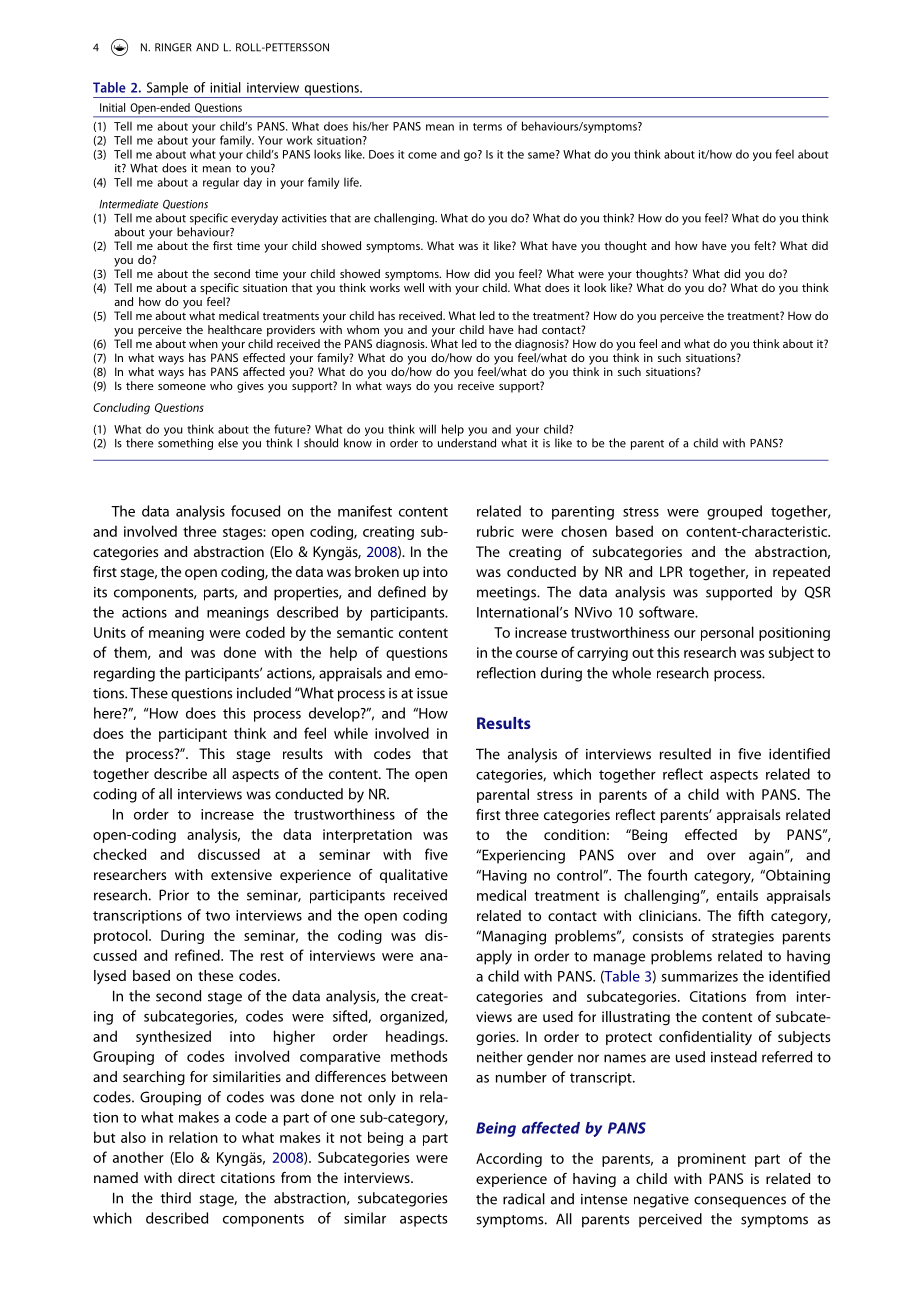  What do you see at coordinates (167, 90) in the image?
I see `Sample` at bounding box center [167, 90].
